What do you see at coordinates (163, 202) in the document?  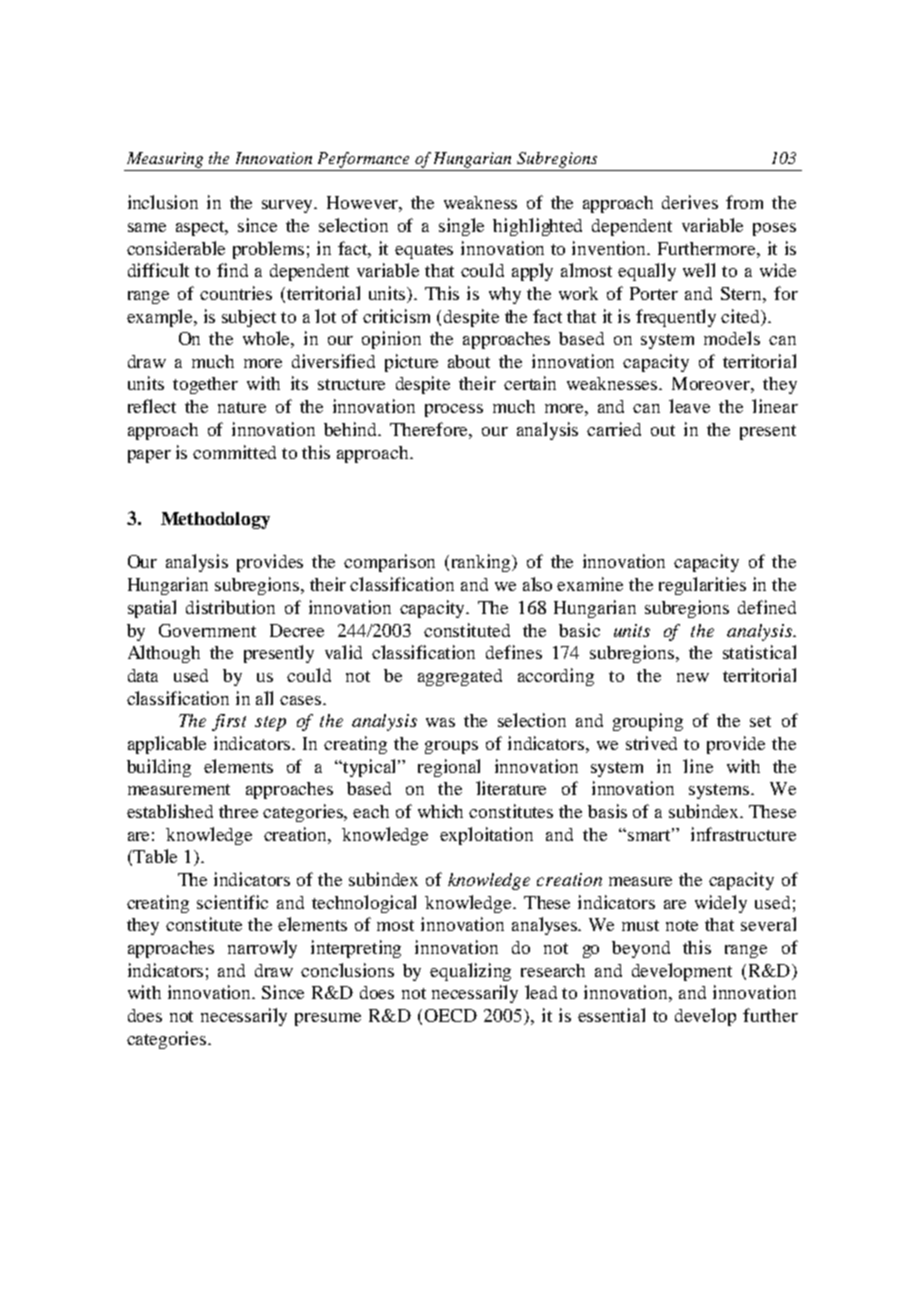 I see `inclusion` at bounding box center [163, 202].
